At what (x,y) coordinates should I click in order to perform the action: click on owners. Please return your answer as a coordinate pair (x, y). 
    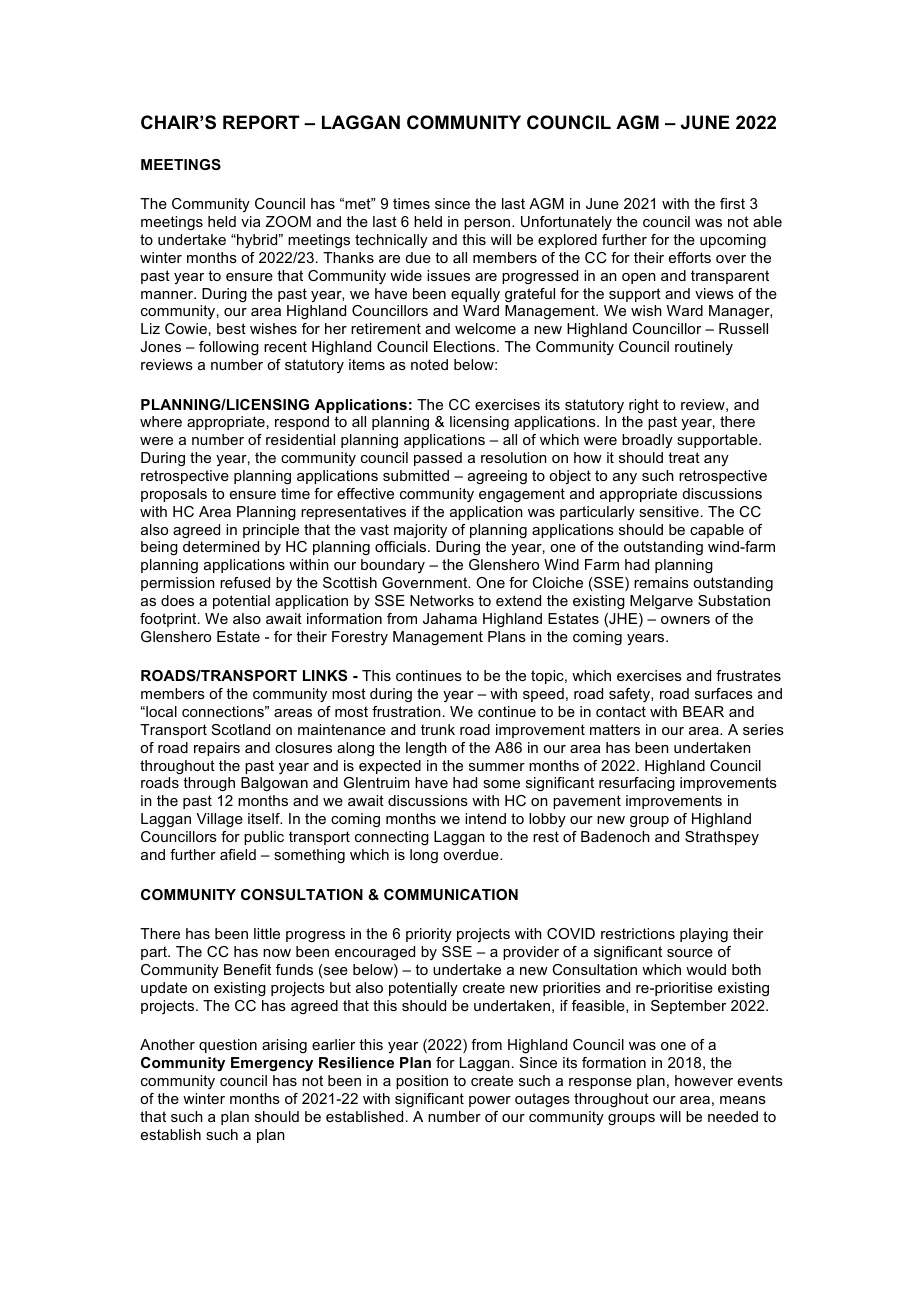
    Looking at the image, I should click on (685, 620).
